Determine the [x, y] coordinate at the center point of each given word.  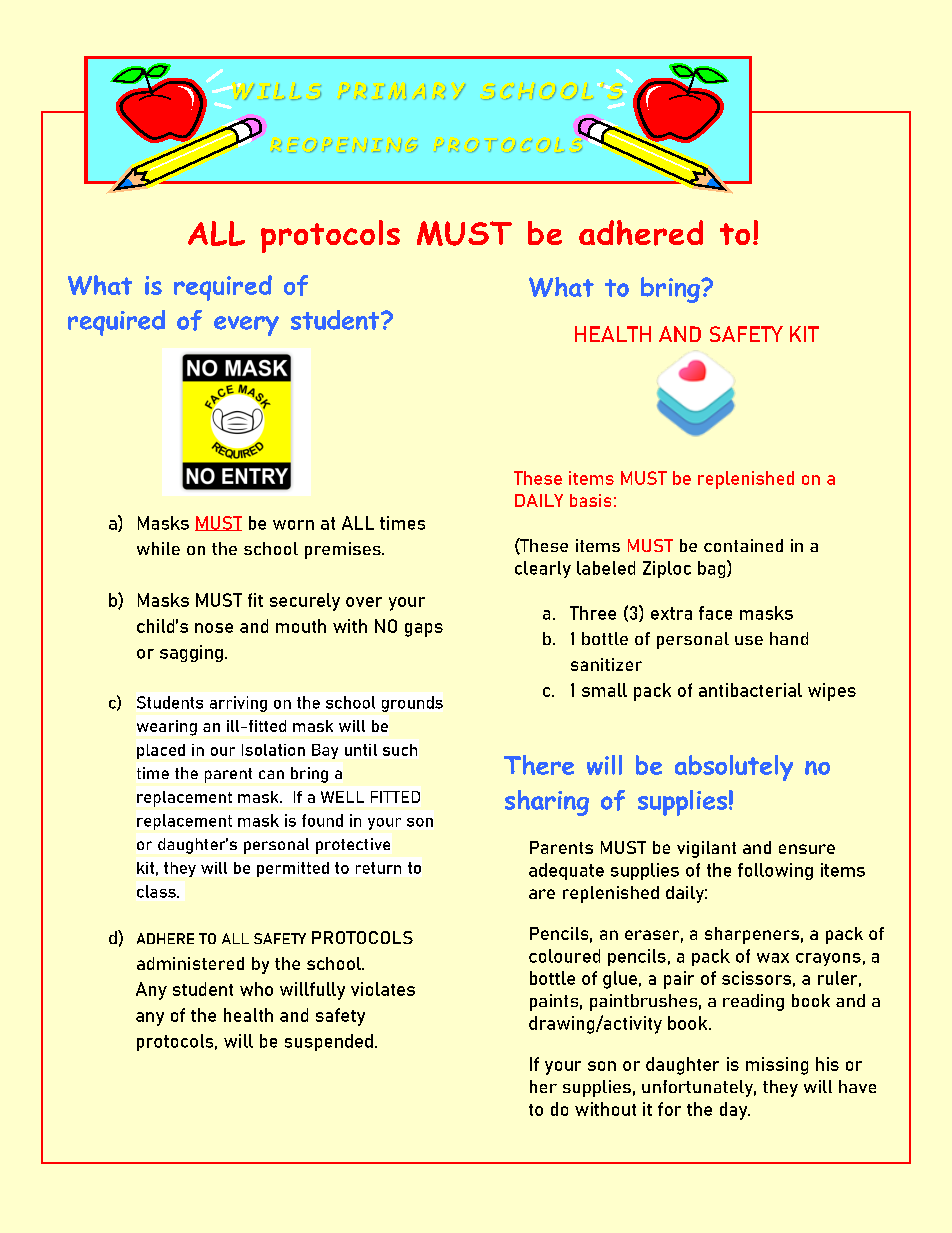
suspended [329, 1042]
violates [383, 989]
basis [590, 500]
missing [777, 1066]
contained [743, 545]
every [246, 326]
